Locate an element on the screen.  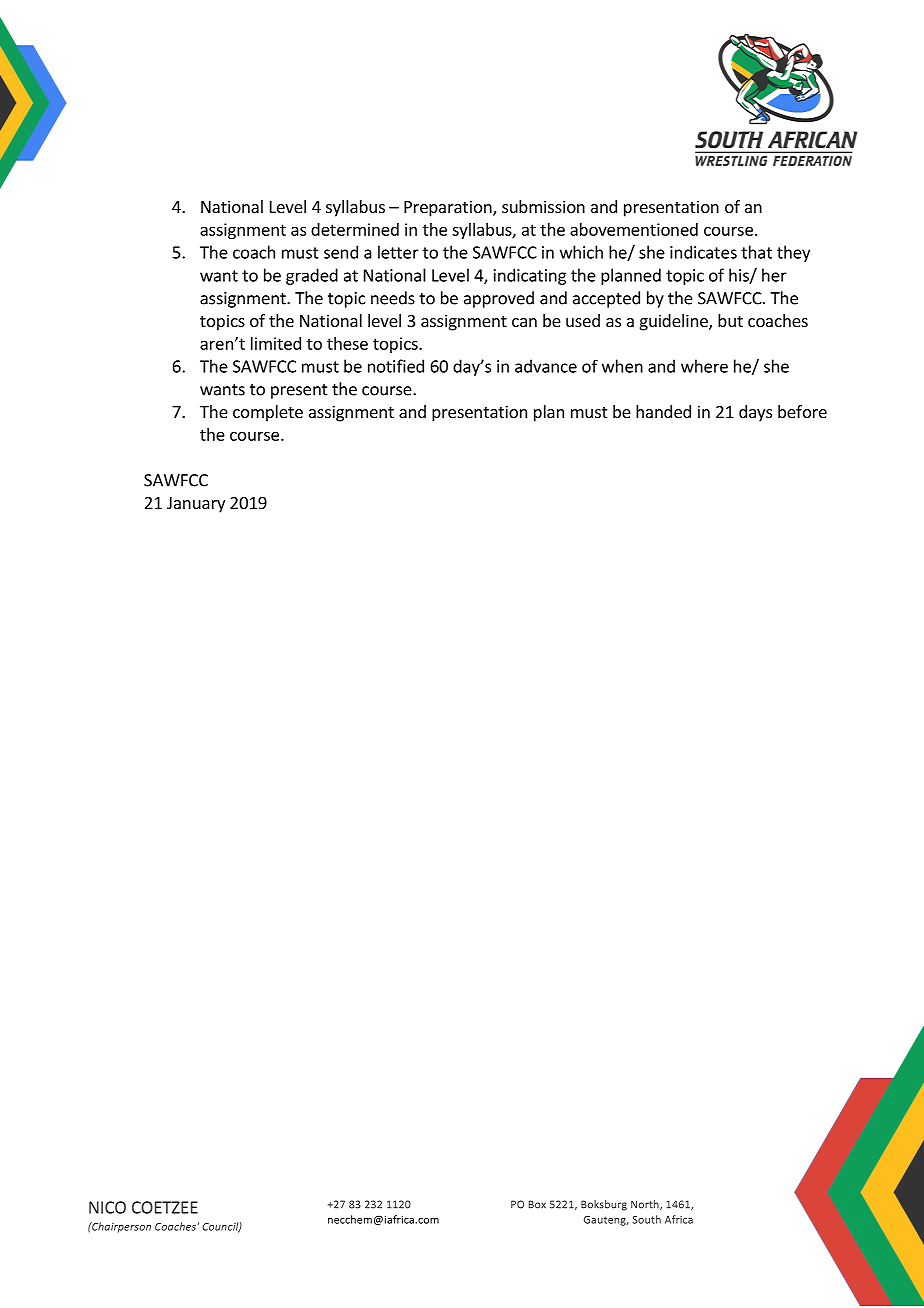
COETZEE is located at coordinates (165, 1207).
